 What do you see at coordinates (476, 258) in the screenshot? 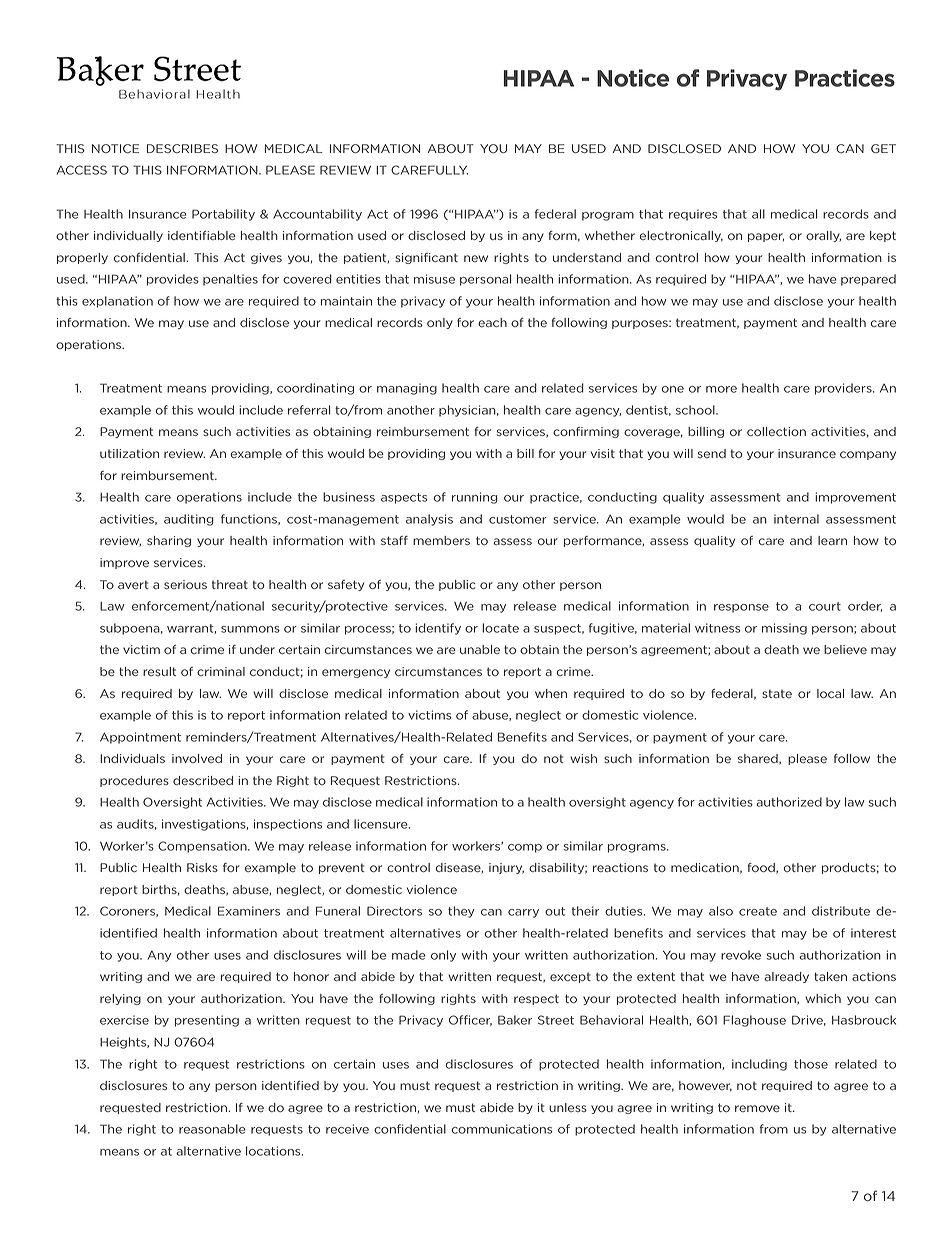
I see `new` at bounding box center [476, 258].
